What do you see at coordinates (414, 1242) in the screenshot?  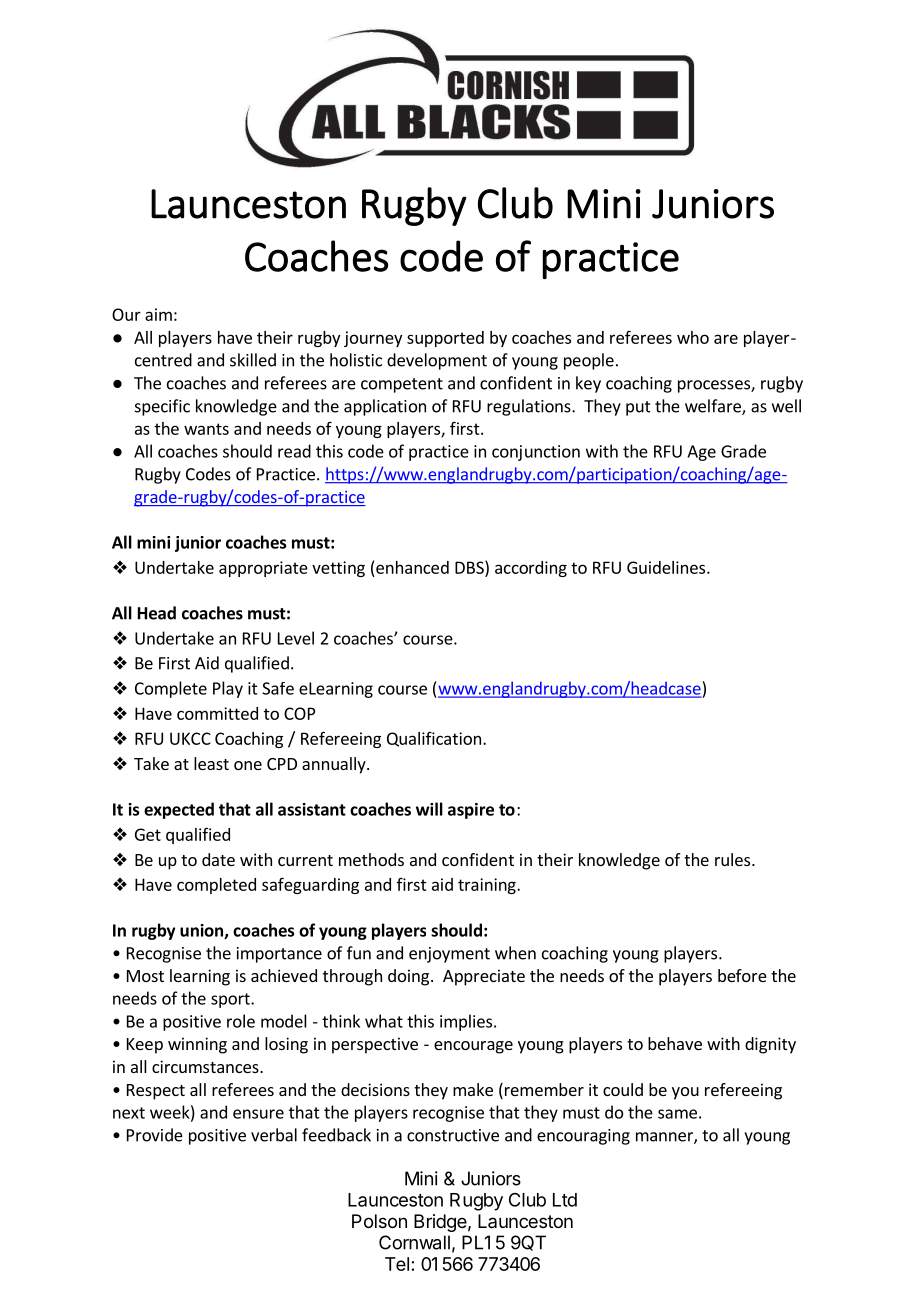 I see `Cornwall` at bounding box center [414, 1242].
